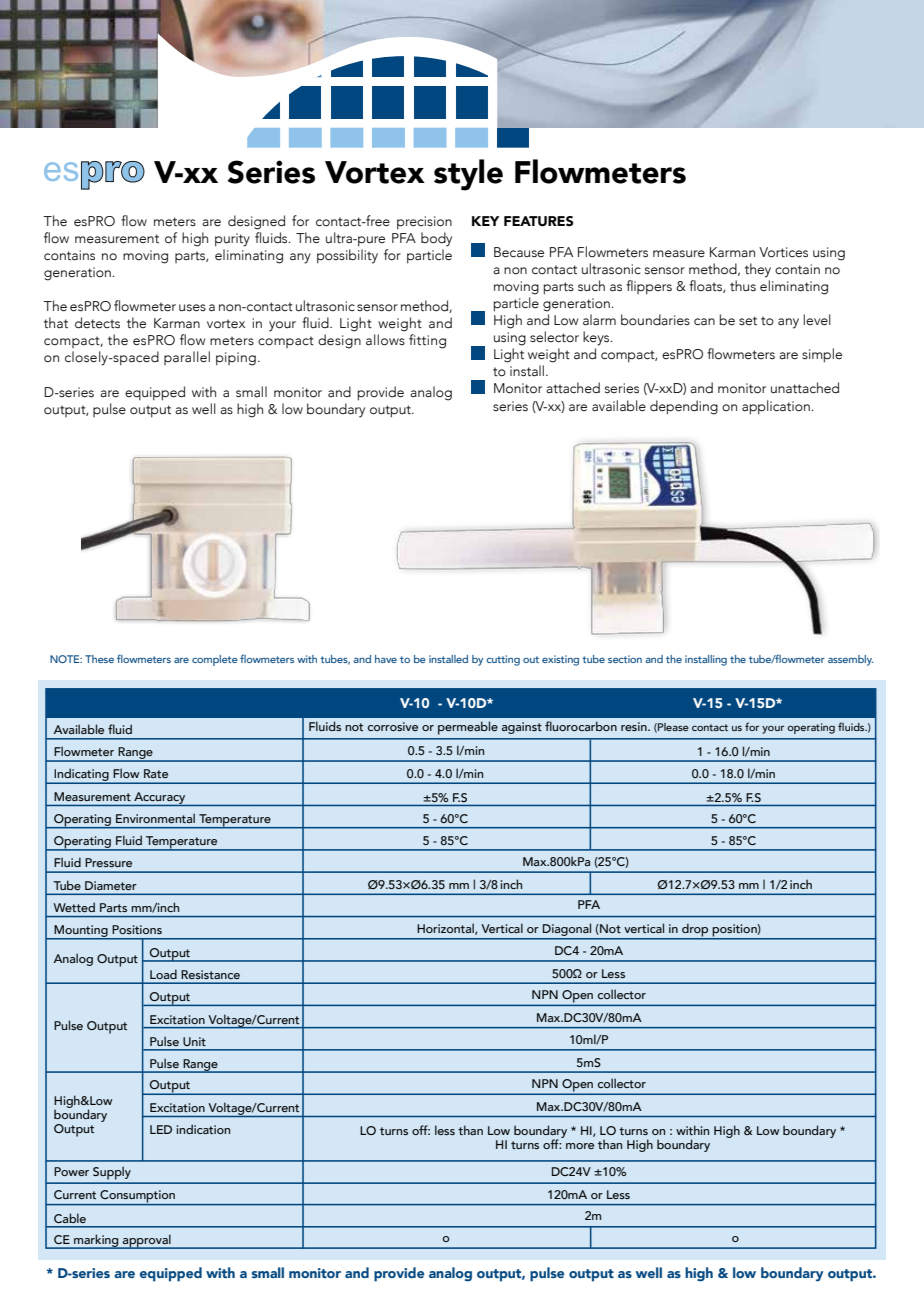  What do you see at coordinates (580, 1146) in the screenshot?
I see `more` at bounding box center [580, 1146].
